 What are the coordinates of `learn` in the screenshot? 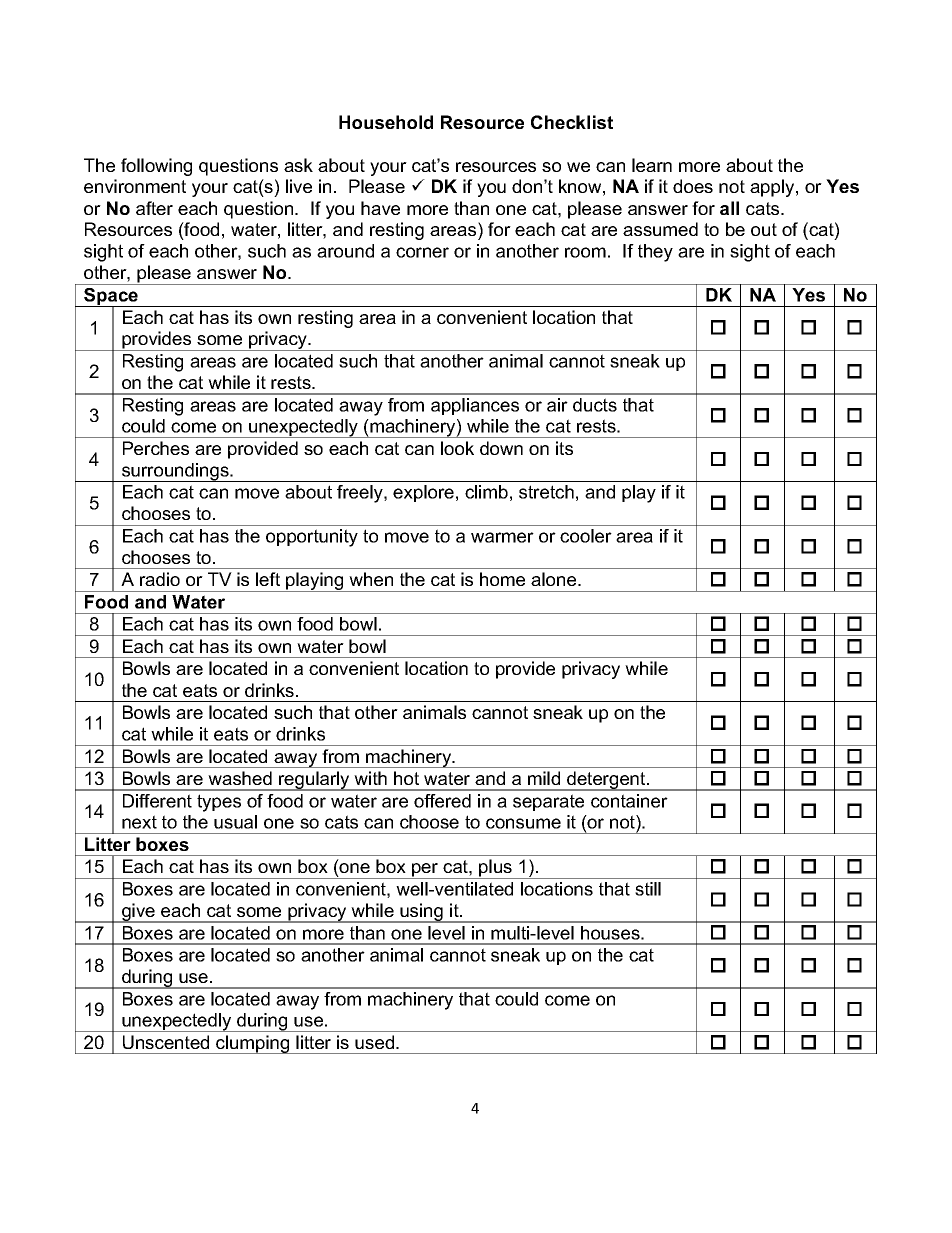 It's located at (652, 165).
